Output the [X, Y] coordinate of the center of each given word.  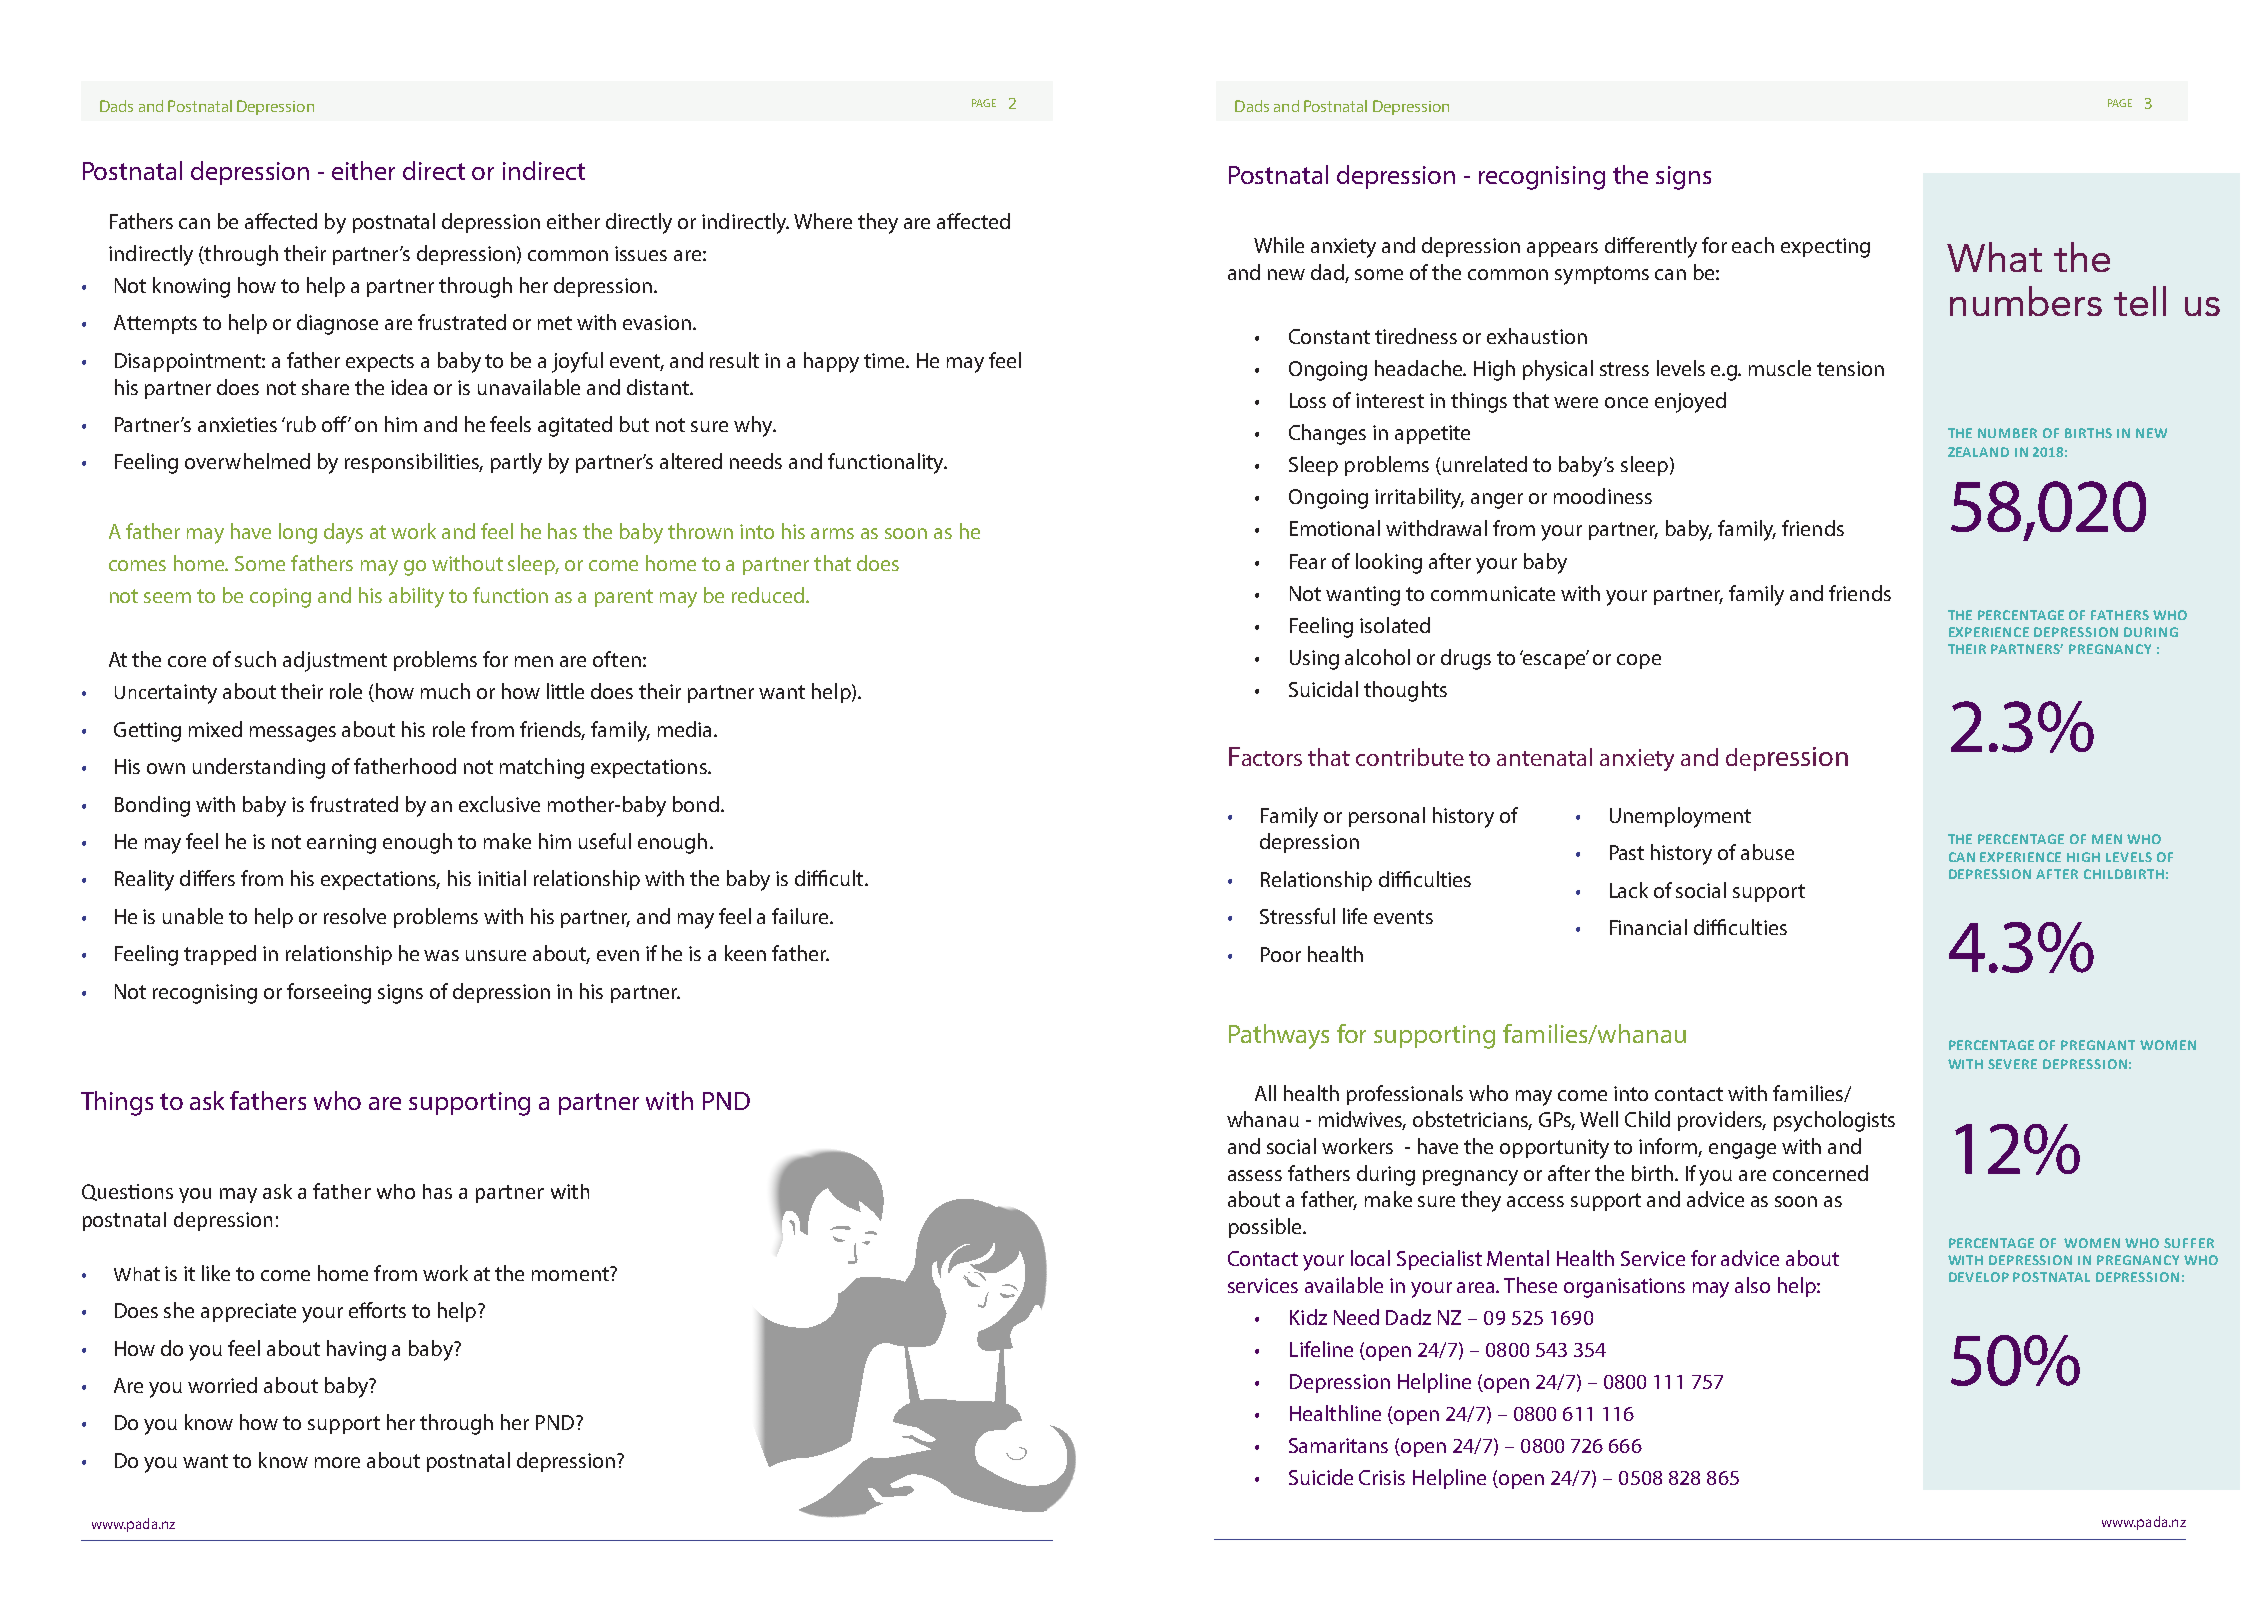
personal [1387, 817]
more [337, 1462]
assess [1255, 1175]
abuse [1767, 852]
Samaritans [1338, 1445]
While [1279, 245]
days [343, 533]
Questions [127, 1192]
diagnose [337, 324]
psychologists [1834, 1121]
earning [341, 844]
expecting [1825, 248]
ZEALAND [1978, 452]
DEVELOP [1979, 1277]
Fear [1308, 561]
